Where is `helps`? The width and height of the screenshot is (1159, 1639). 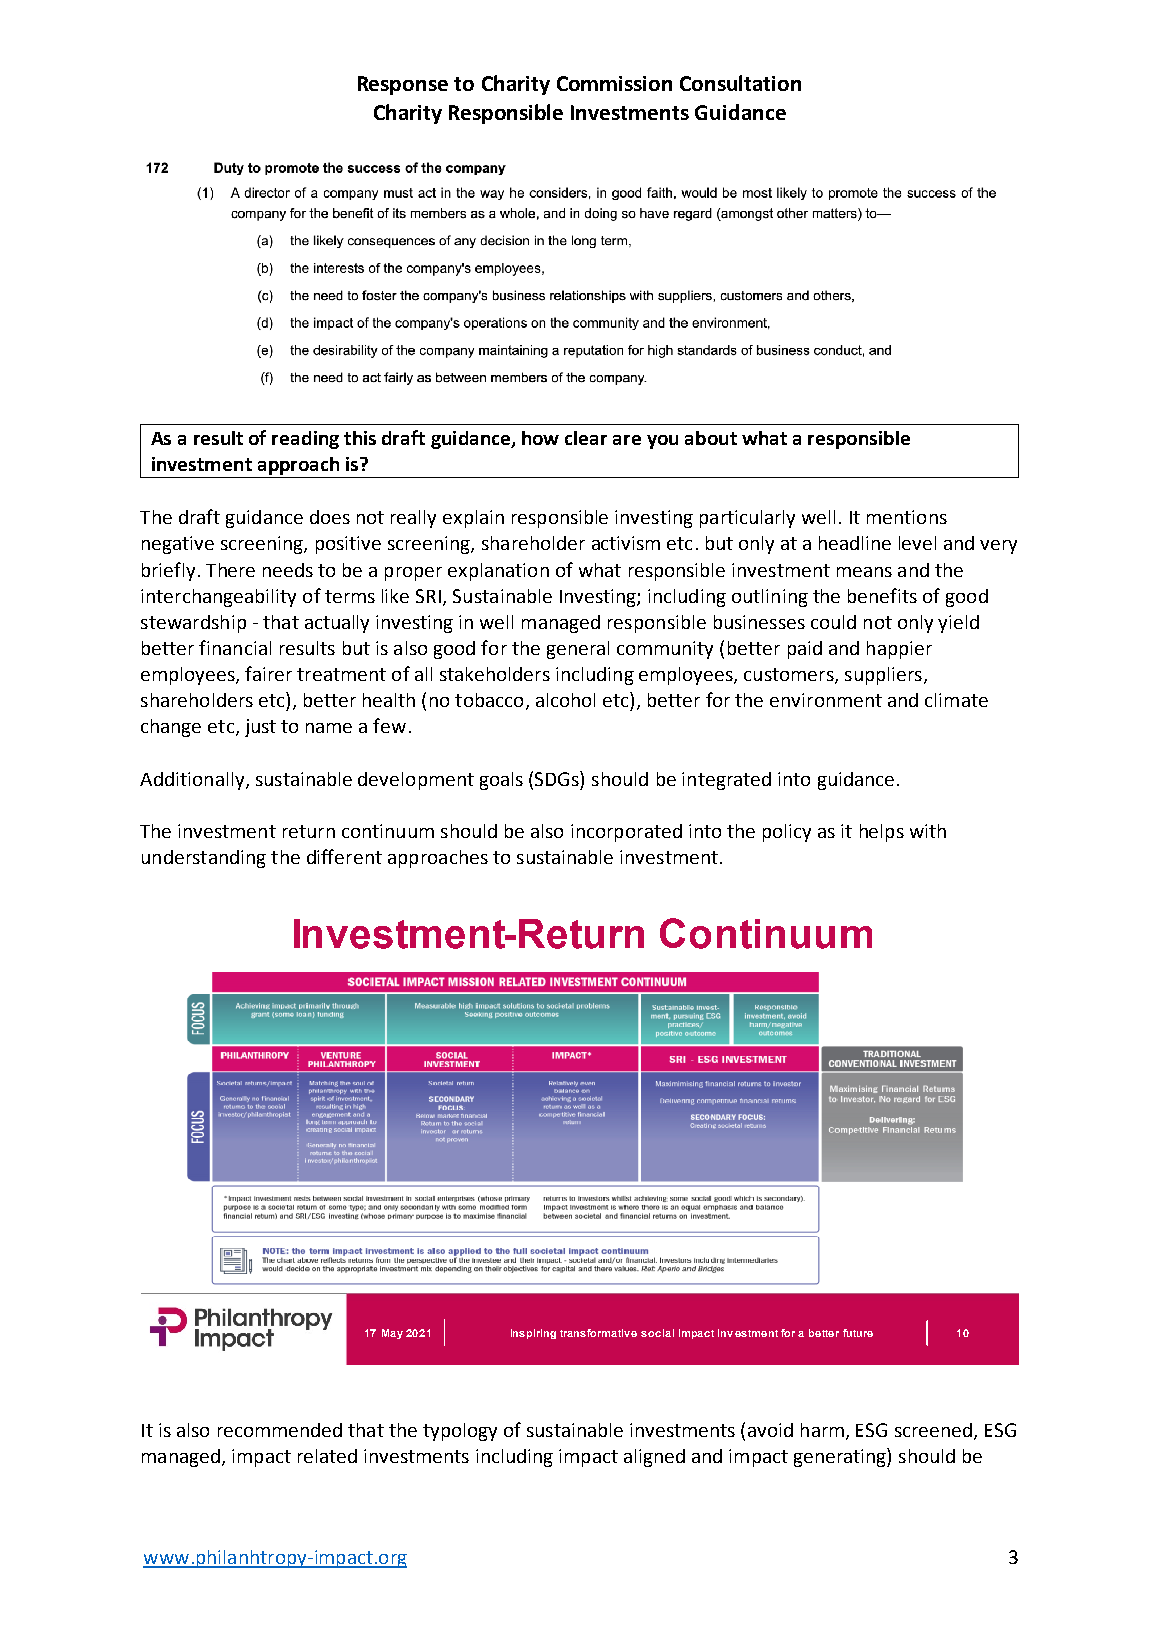
helps is located at coordinates (882, 833).
